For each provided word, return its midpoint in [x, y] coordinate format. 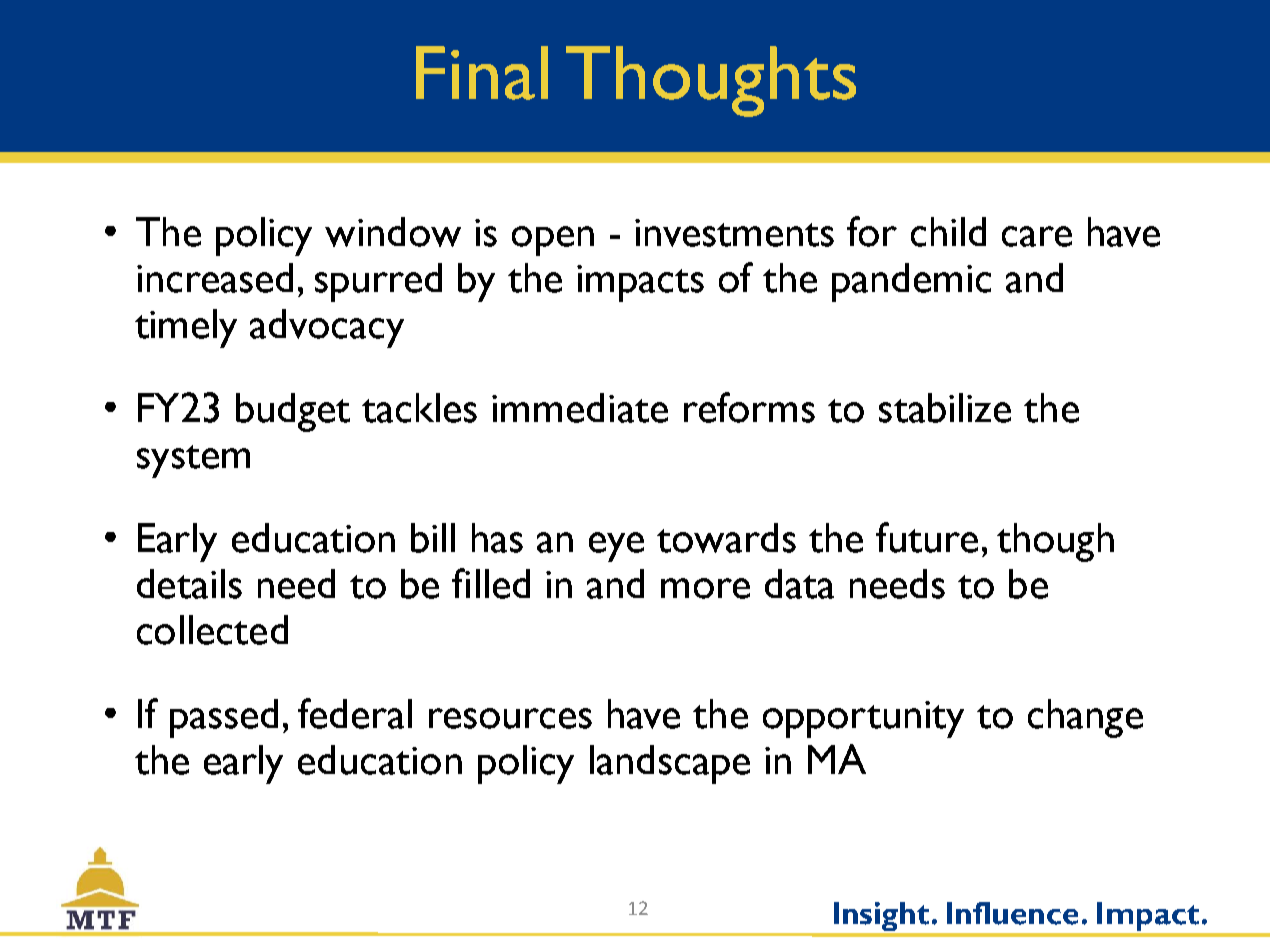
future [927, 537]
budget [293, 412]
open [553, 241]
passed [224, 718]
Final [482, 73]
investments [734, 233]
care [1037, 236]
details [189, 584]
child [948, 232]
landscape [670, 764]
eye [616, 547]
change [1085, 718]
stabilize [945, 408]
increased [215, 278]
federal [355, 713]
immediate [580, 408]
